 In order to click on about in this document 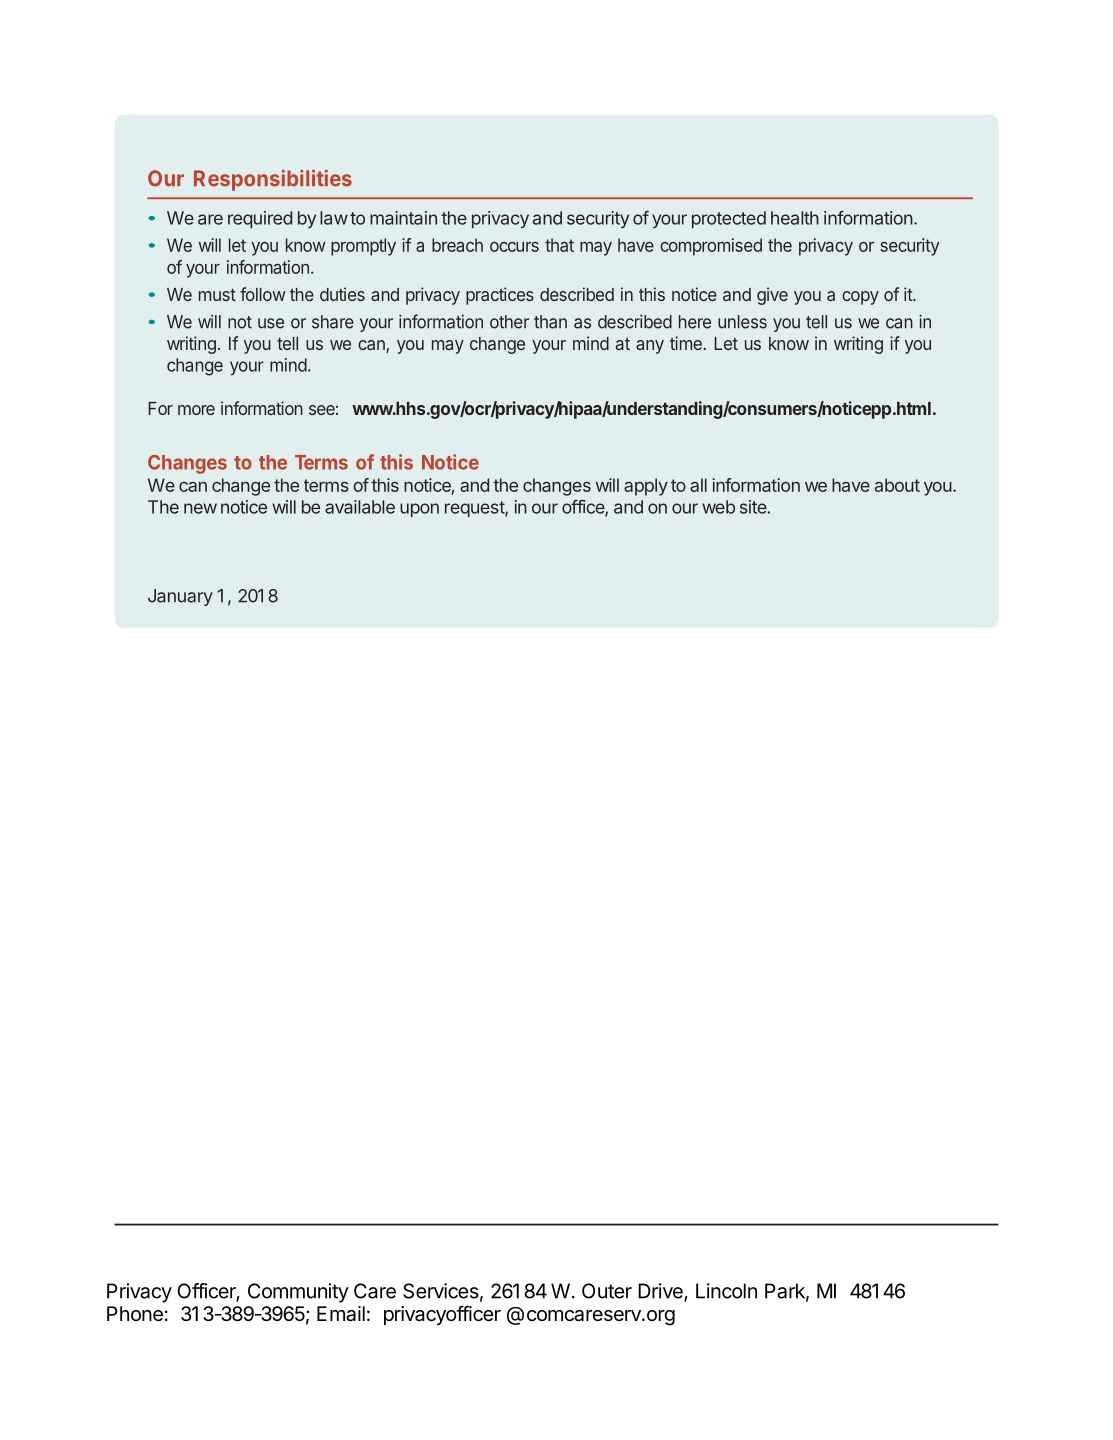, I will do `click(897, 485)`.
